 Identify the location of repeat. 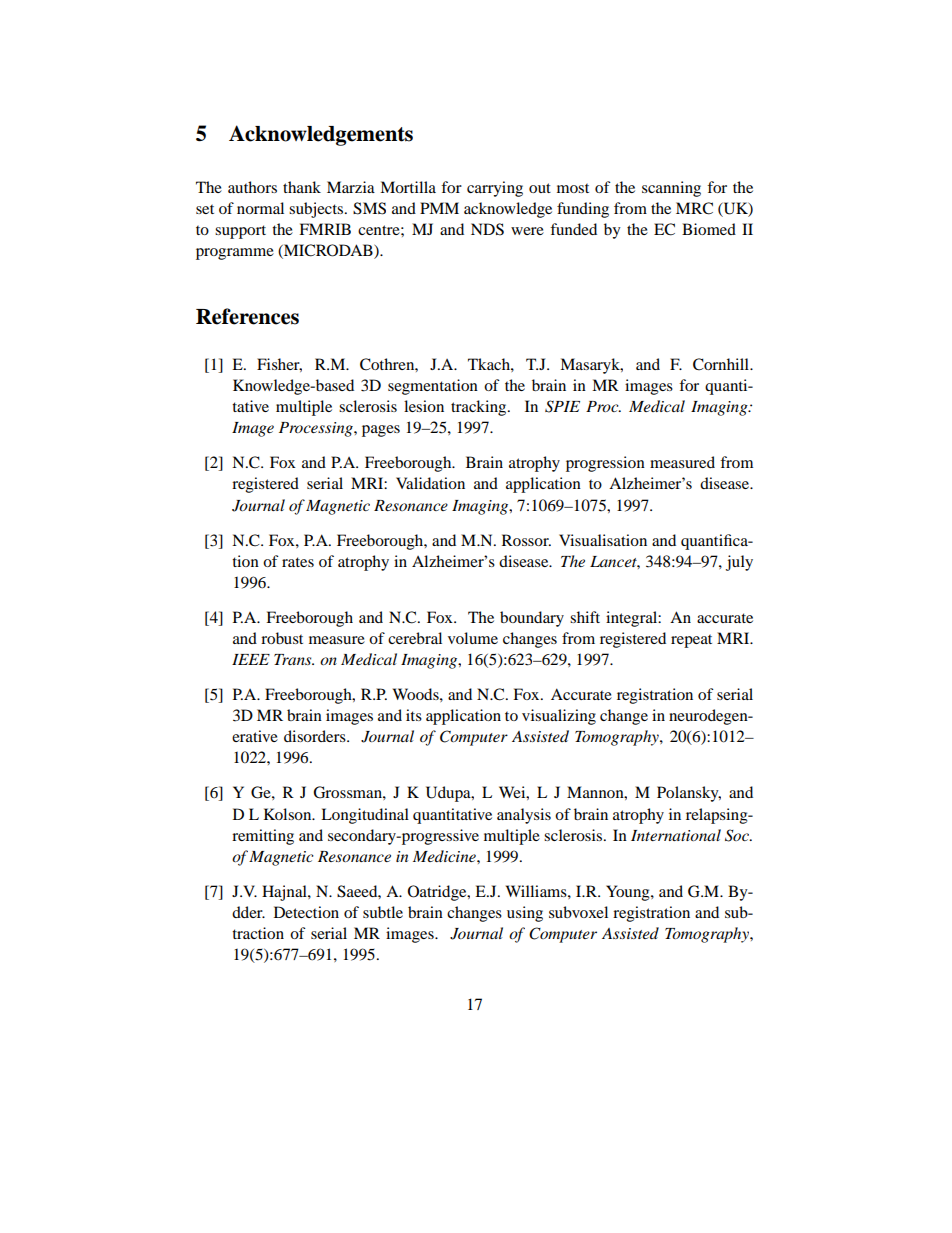
(691, 641).
